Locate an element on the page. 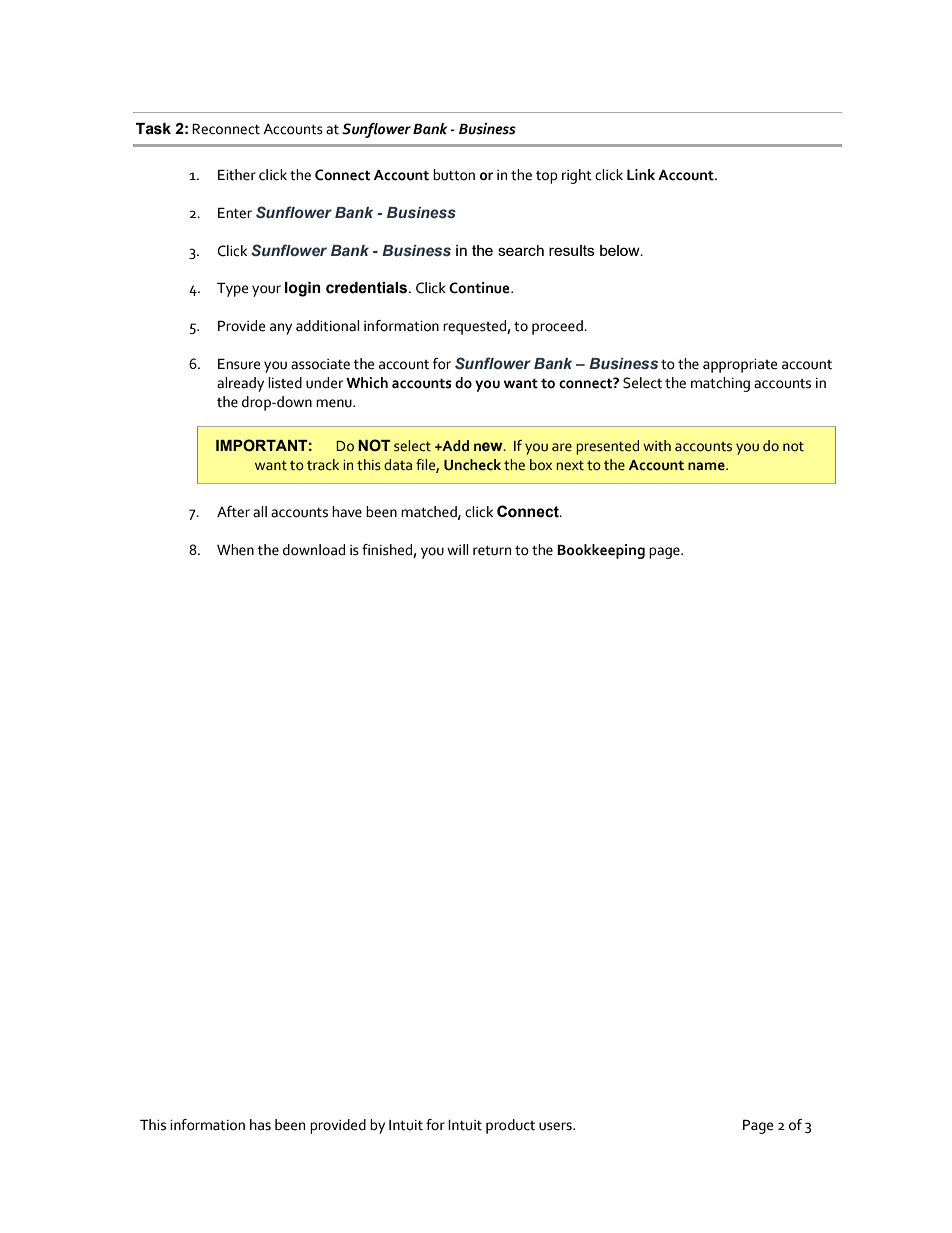 This image has width=952, height=1233. has is located at coordinates (260, 1125).
